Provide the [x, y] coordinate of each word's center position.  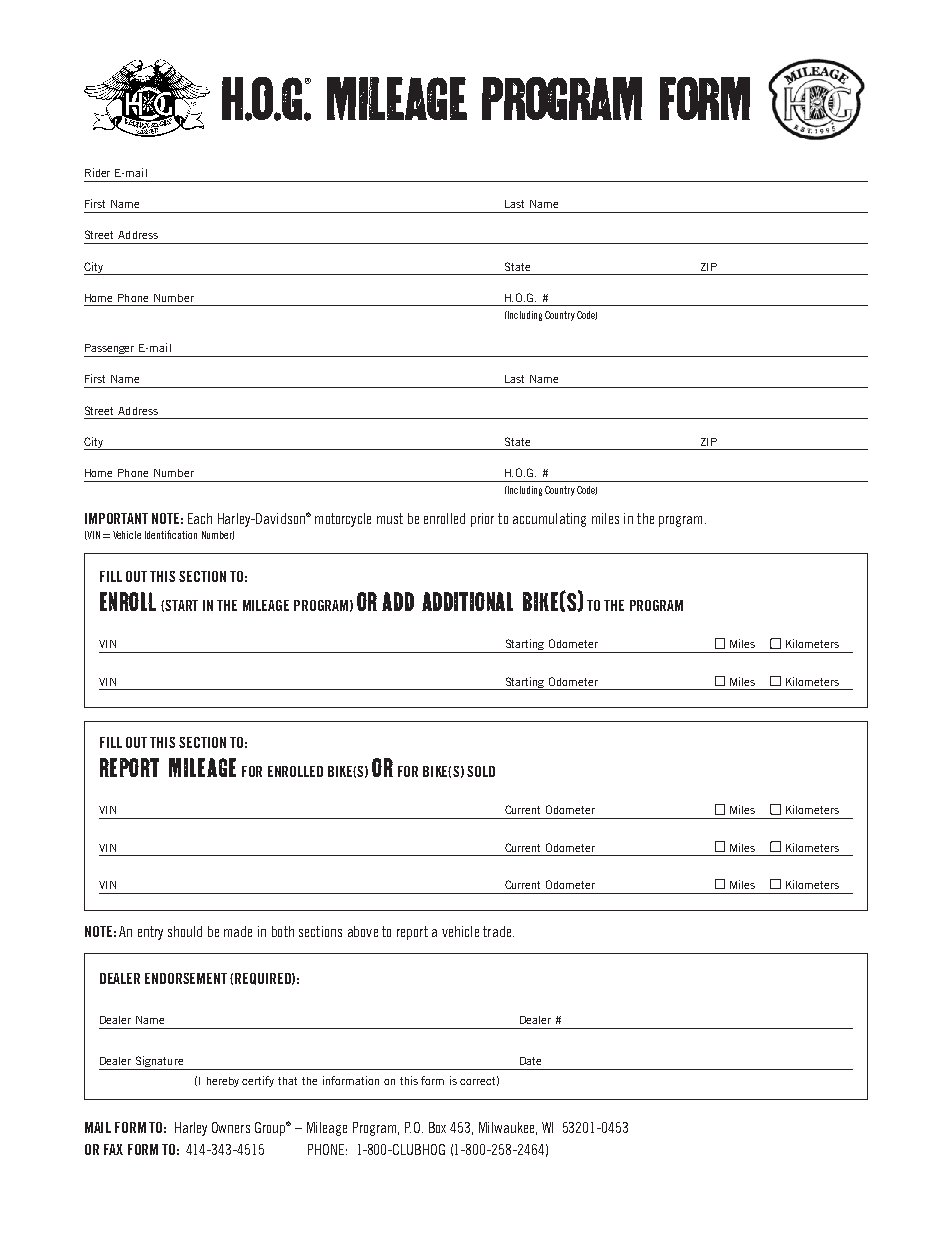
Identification [171, 534]
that [287, 1081]
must [390, 518]
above [363, 931]
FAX [113, 1149]
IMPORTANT [116, 518]
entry [150, 933]
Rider [97, 172]
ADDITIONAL [467, 601]
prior [482, 520]
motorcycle [343, 520]
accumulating [549, 520]
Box [437, 1127]
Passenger [110, 350]
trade [498, 931]
